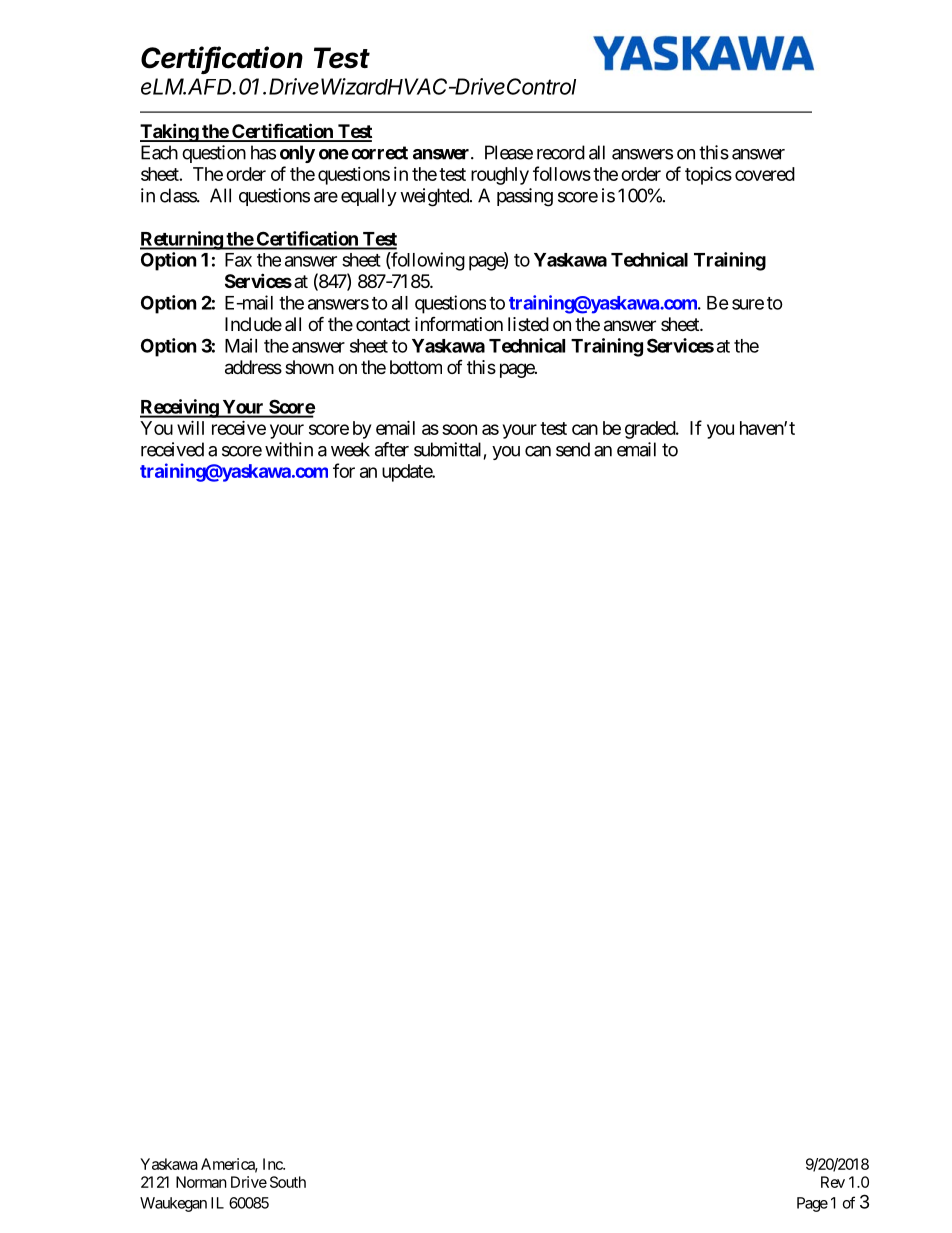 The width and height of the screenshot is (952, 1233). I want to click on listed, so click(528, 324).
